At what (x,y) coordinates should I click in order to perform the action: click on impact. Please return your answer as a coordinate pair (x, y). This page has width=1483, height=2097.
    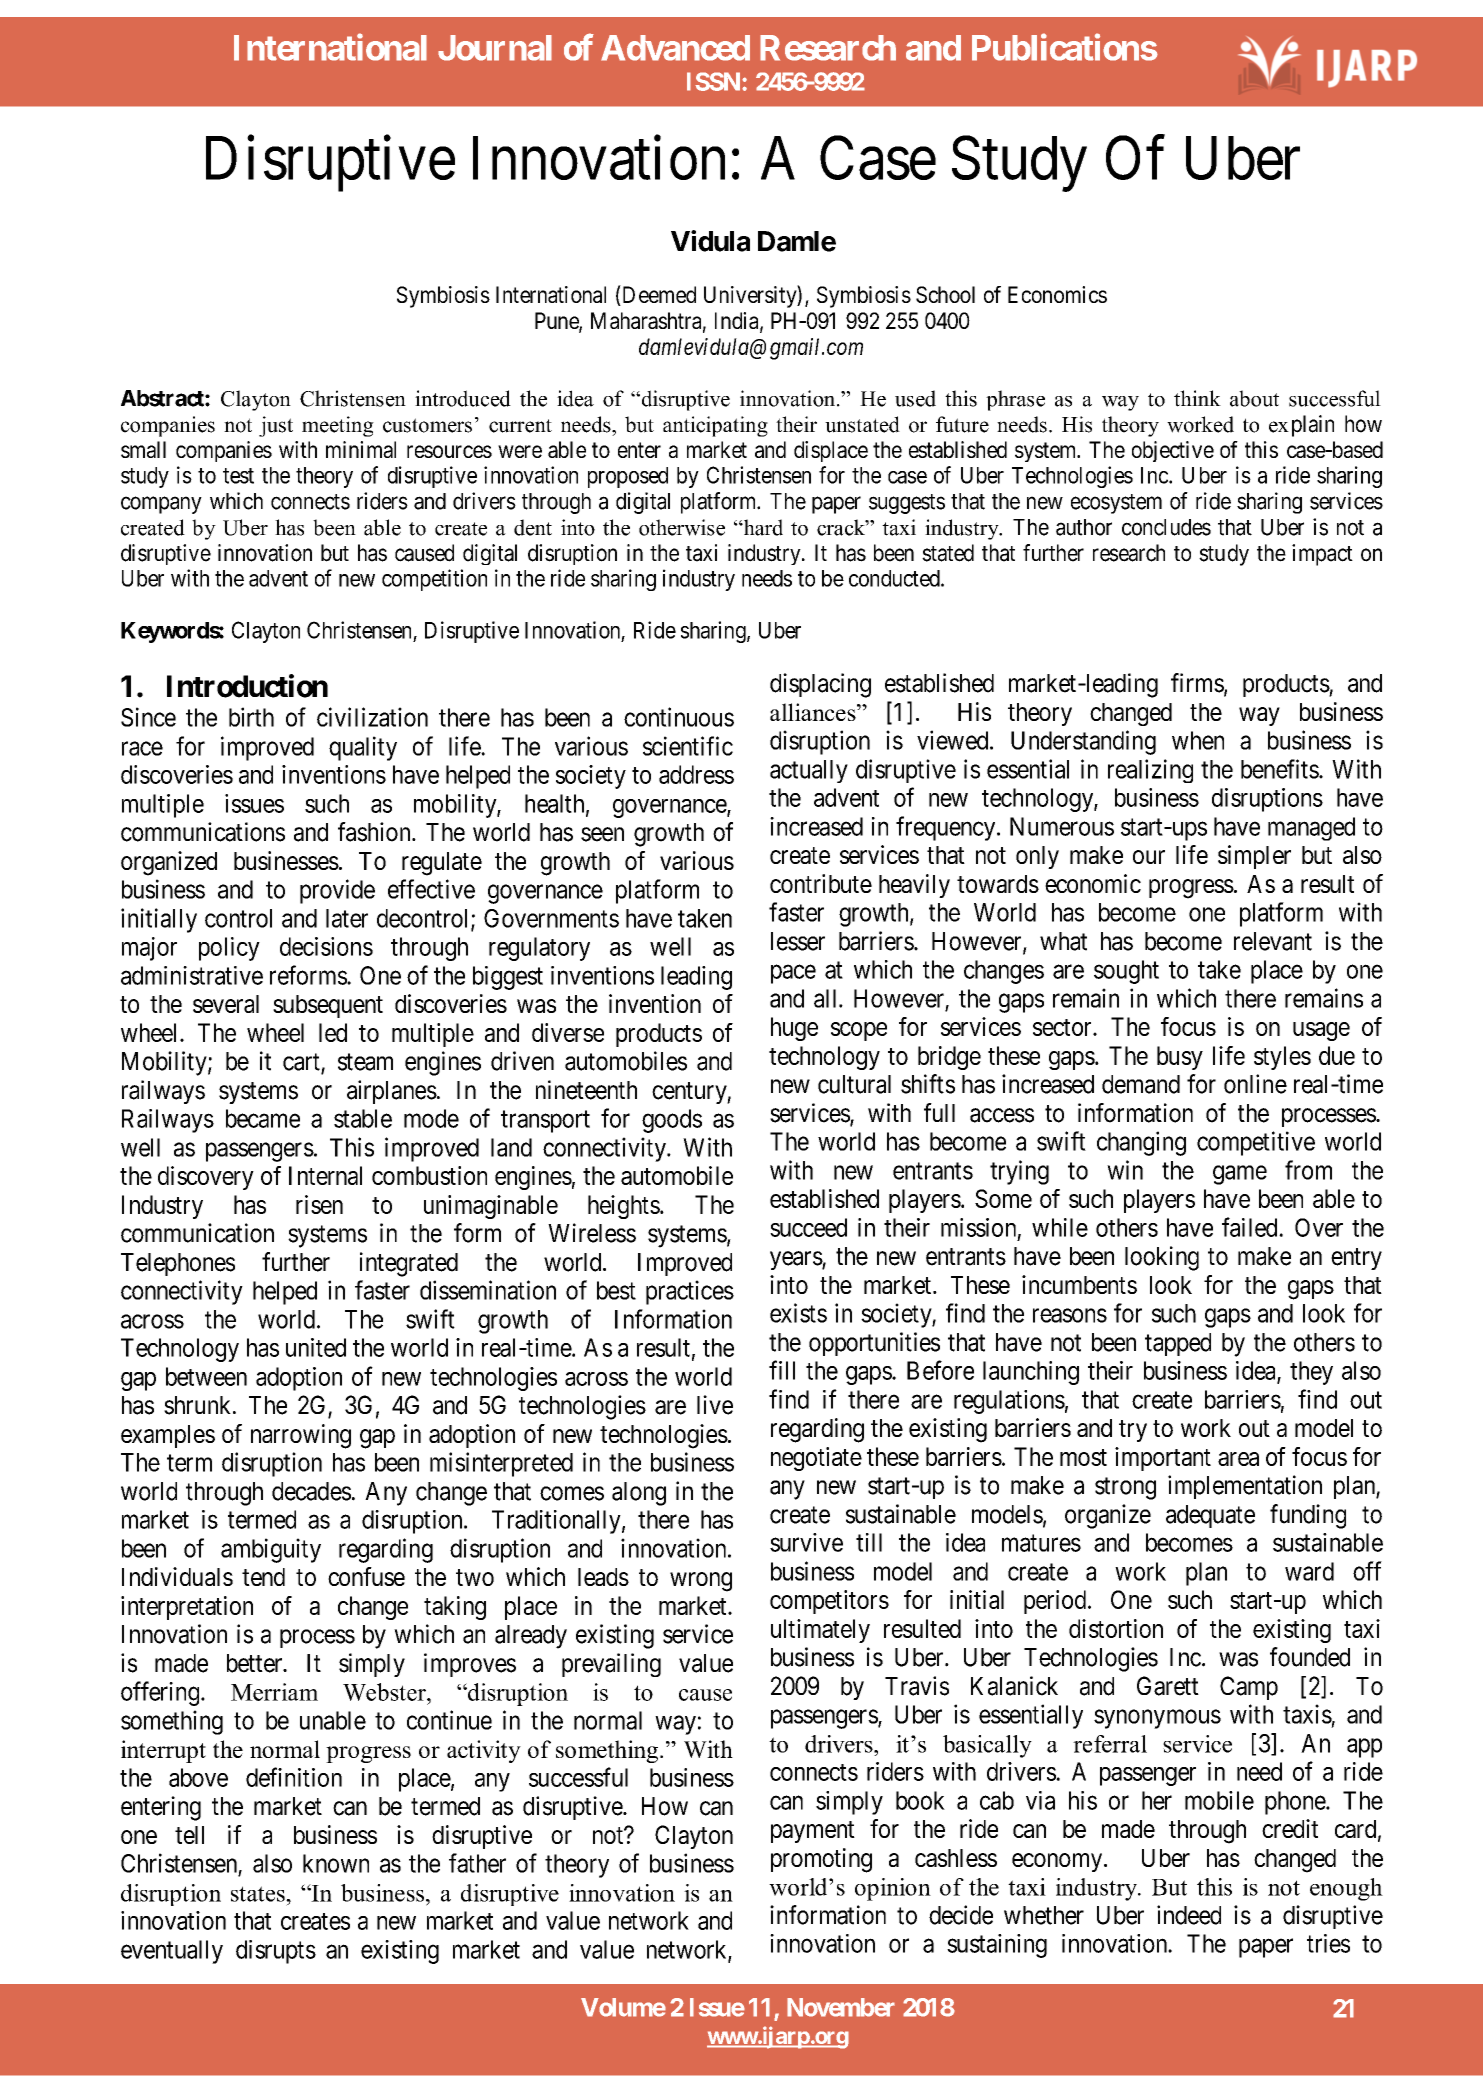
    Looking at the image, I should click on (1322, 555).
